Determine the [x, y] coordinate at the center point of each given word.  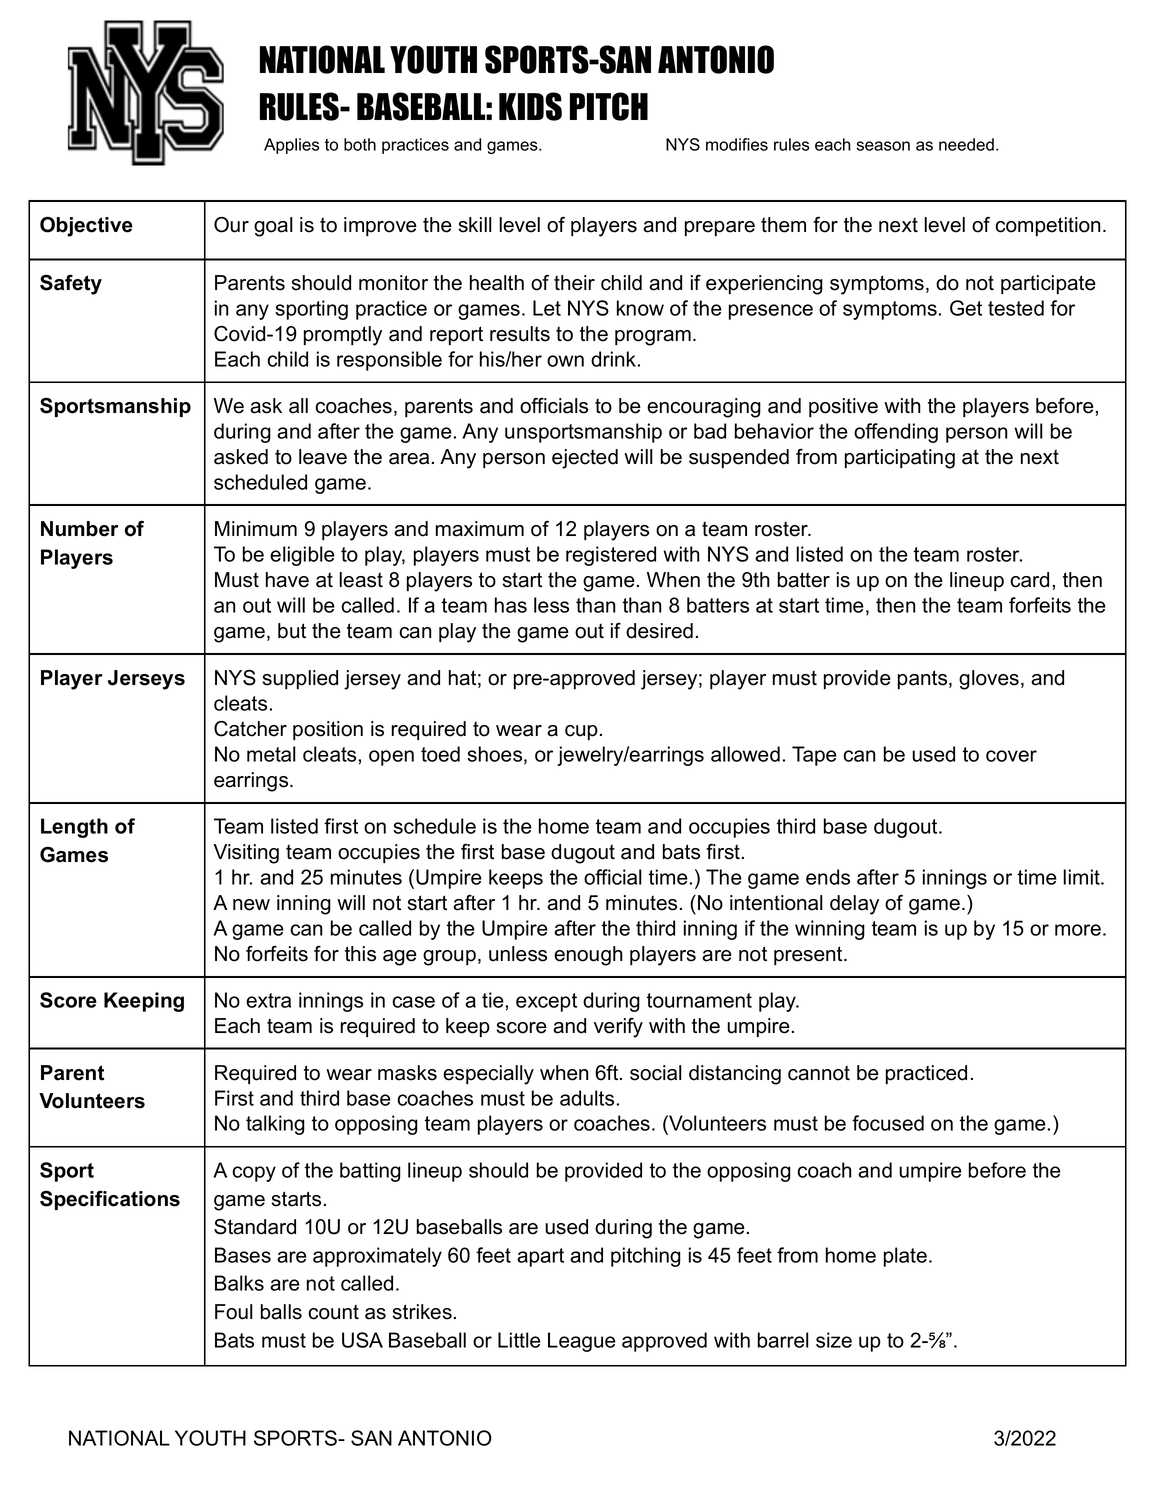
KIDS [530, 106]
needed [966, 144]
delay [854, 905]
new [251, 905]
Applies [291, 146]
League [582, 1342]
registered [611, 556]
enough [588, 956]
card [1029, 580]
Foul [233, 1312]
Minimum [256, 529]
